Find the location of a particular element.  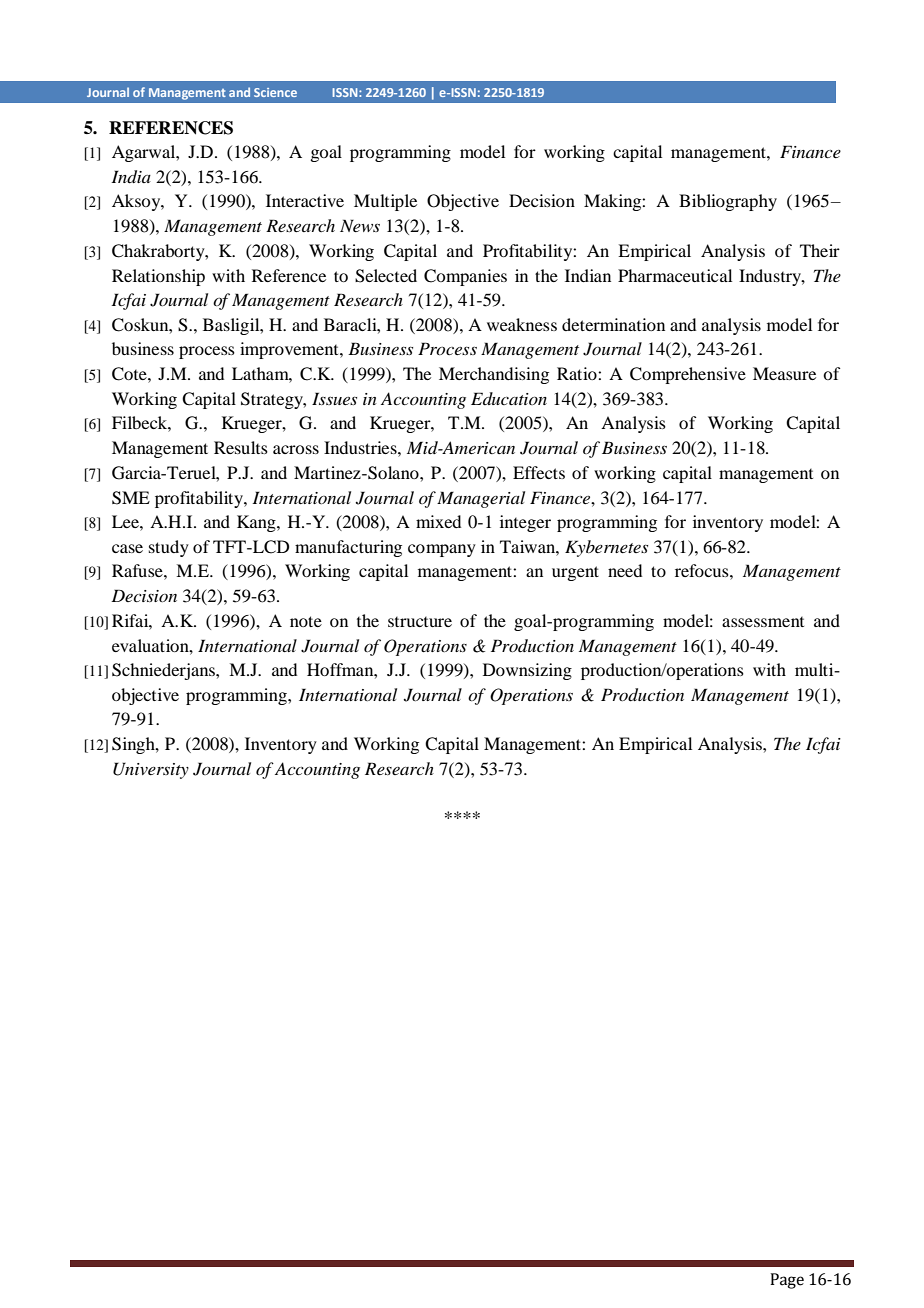

University is located at coordinates (151, 770).
